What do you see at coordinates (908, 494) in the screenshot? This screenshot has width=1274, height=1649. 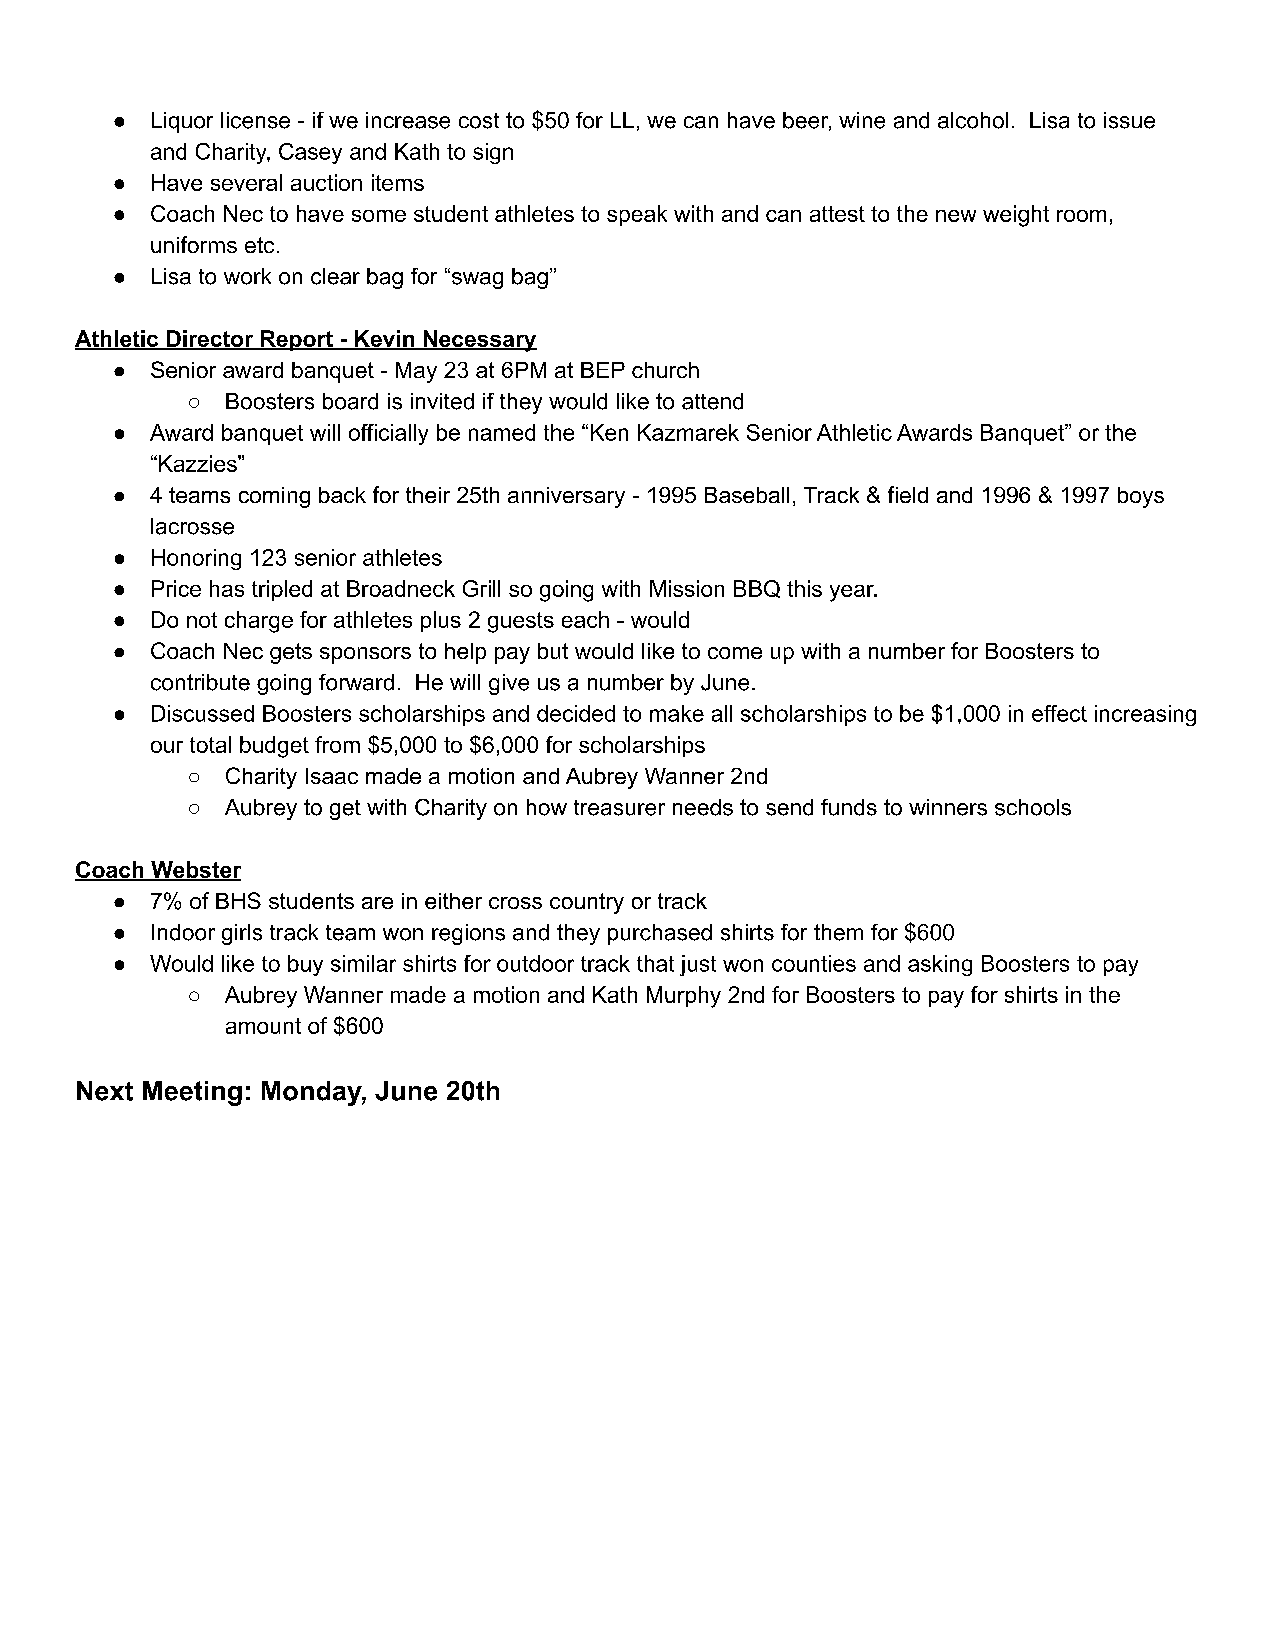 I see `field` at bounding box center [908, 494].
